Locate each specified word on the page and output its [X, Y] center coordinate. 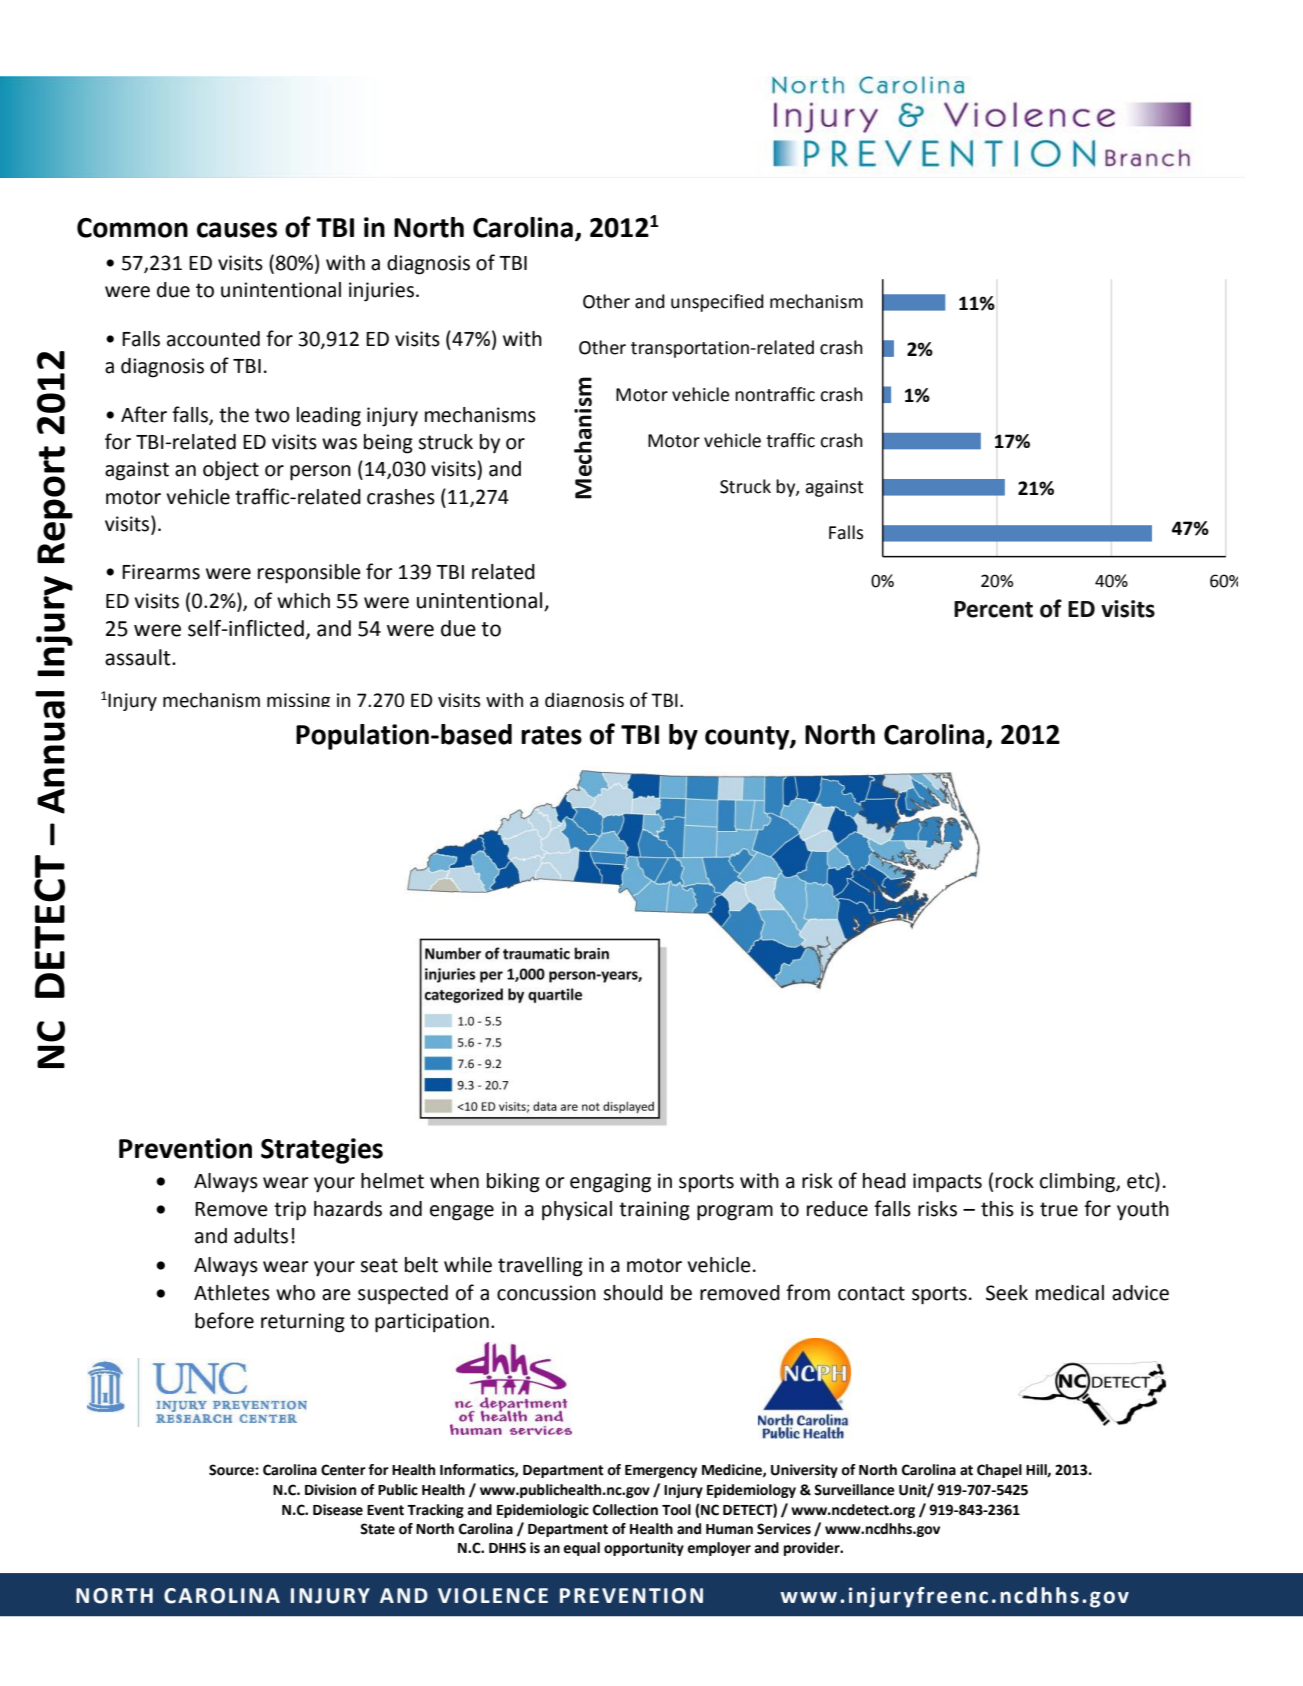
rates [551, 735]
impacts [947, 1183]
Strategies [322, 1151]
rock [1015, 1181]
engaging [610, 1183]
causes [237, 230]
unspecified [717, 303]
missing [298, 700]
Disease [338, 1510]
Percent [993, 609]
